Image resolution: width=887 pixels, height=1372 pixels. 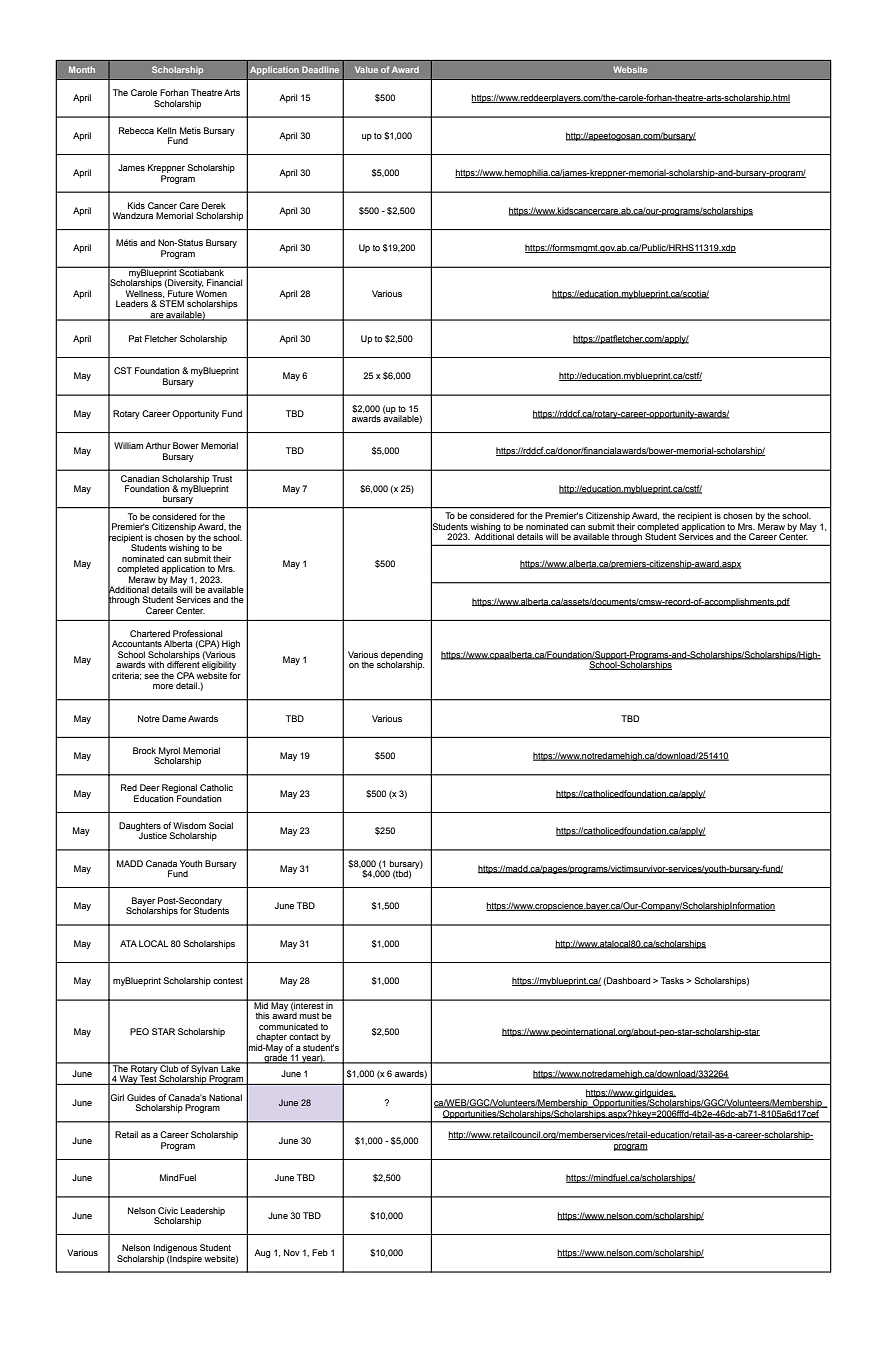 I want to click on Value, so click(x=366, y=69).
